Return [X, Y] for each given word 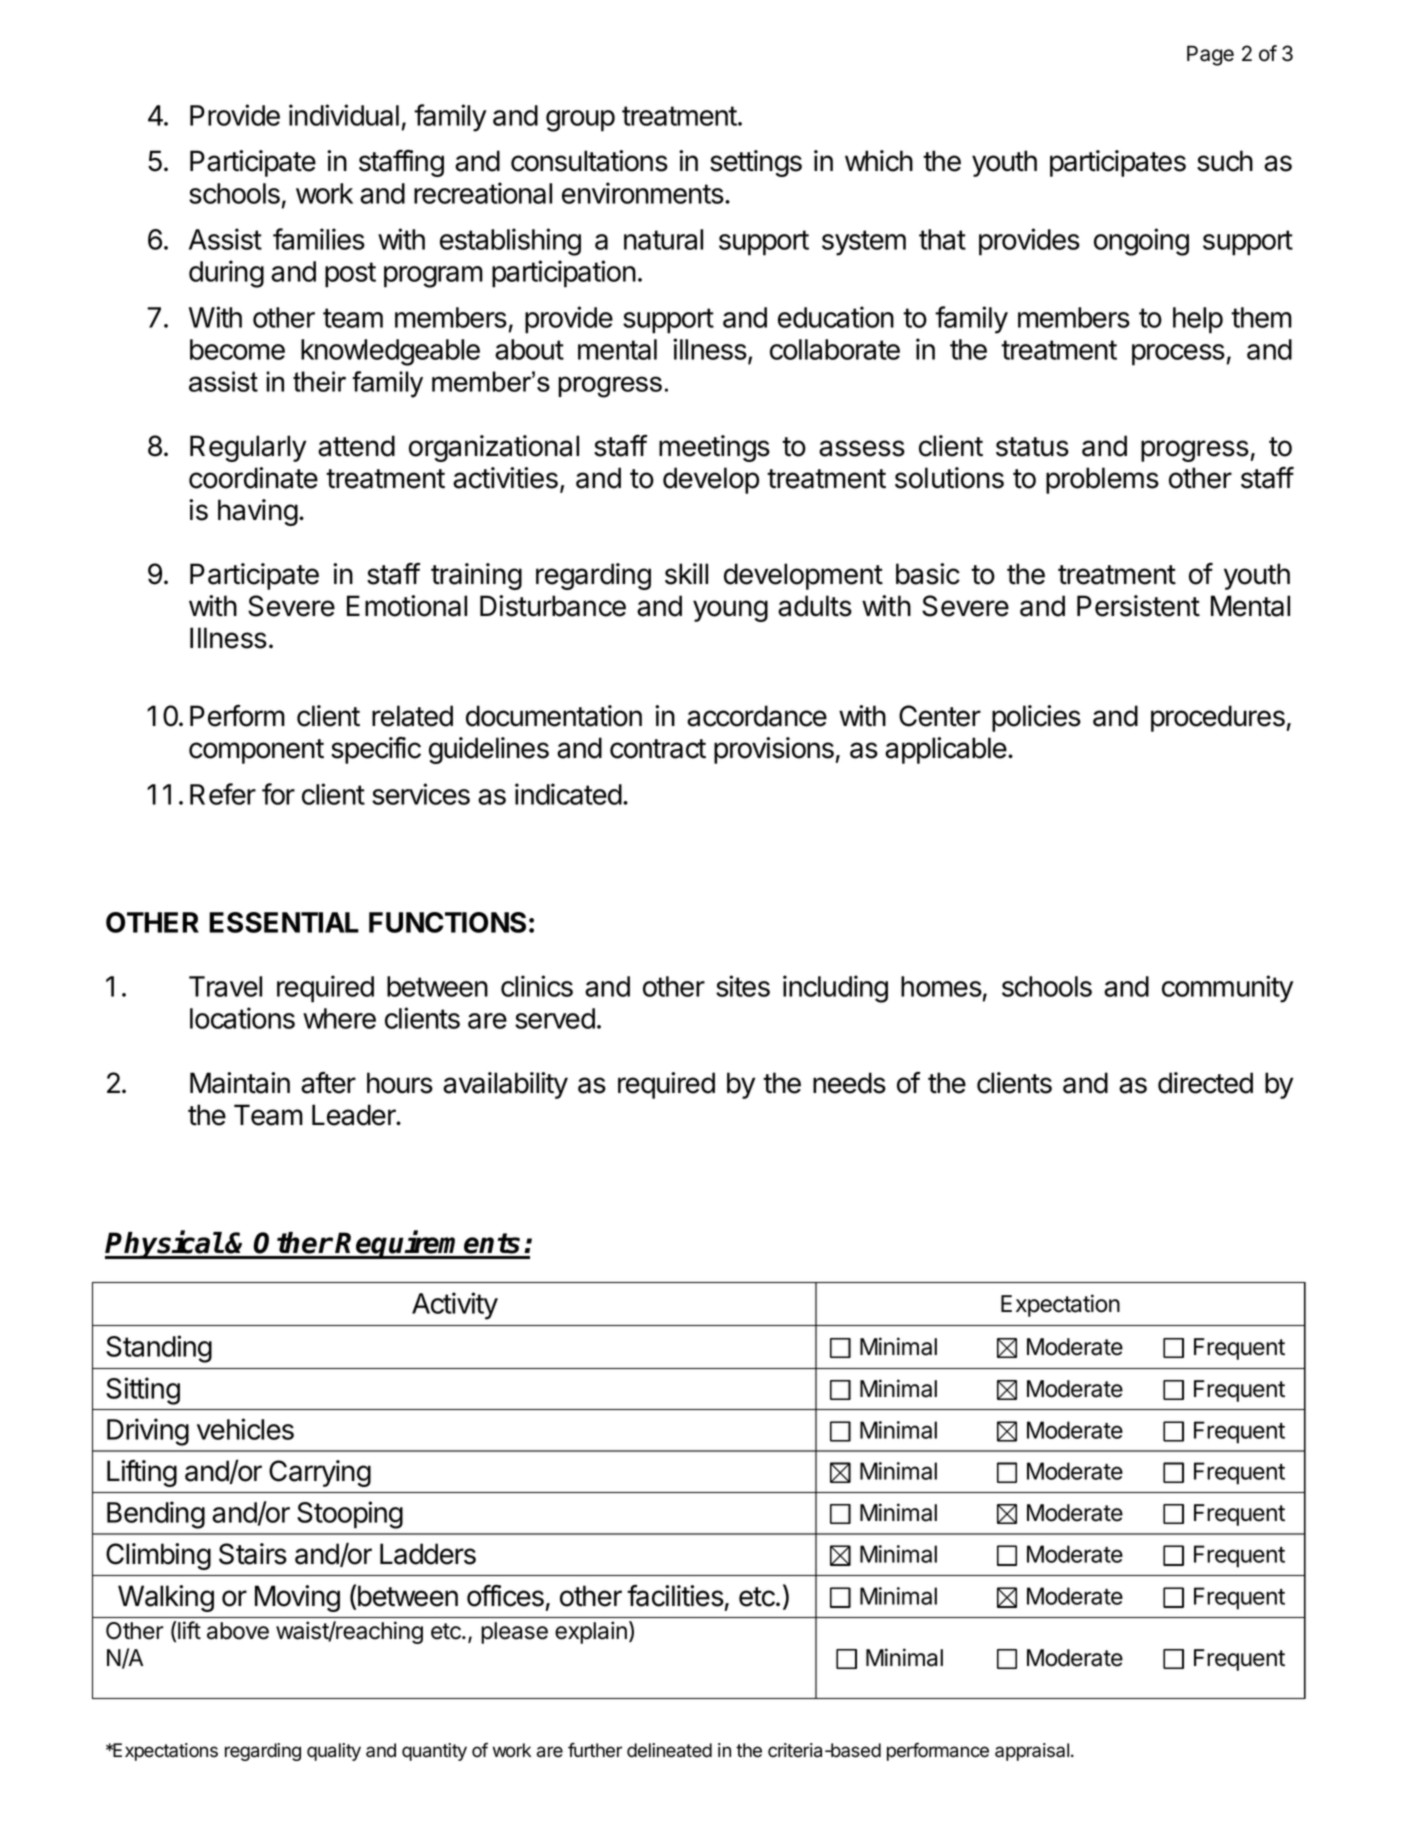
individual [344, 115]
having [258, 512]
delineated [669, 1750]
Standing [159, 1349]
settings [756, 163]
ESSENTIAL [284, 922]
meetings [714, 448]
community [1227, 989]
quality [334, 1752]
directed [1205, 1083]
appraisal [1032, 1752]
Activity [455, 1306]
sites [743, 986]
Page [1210, 55]
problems [1102, 480]
